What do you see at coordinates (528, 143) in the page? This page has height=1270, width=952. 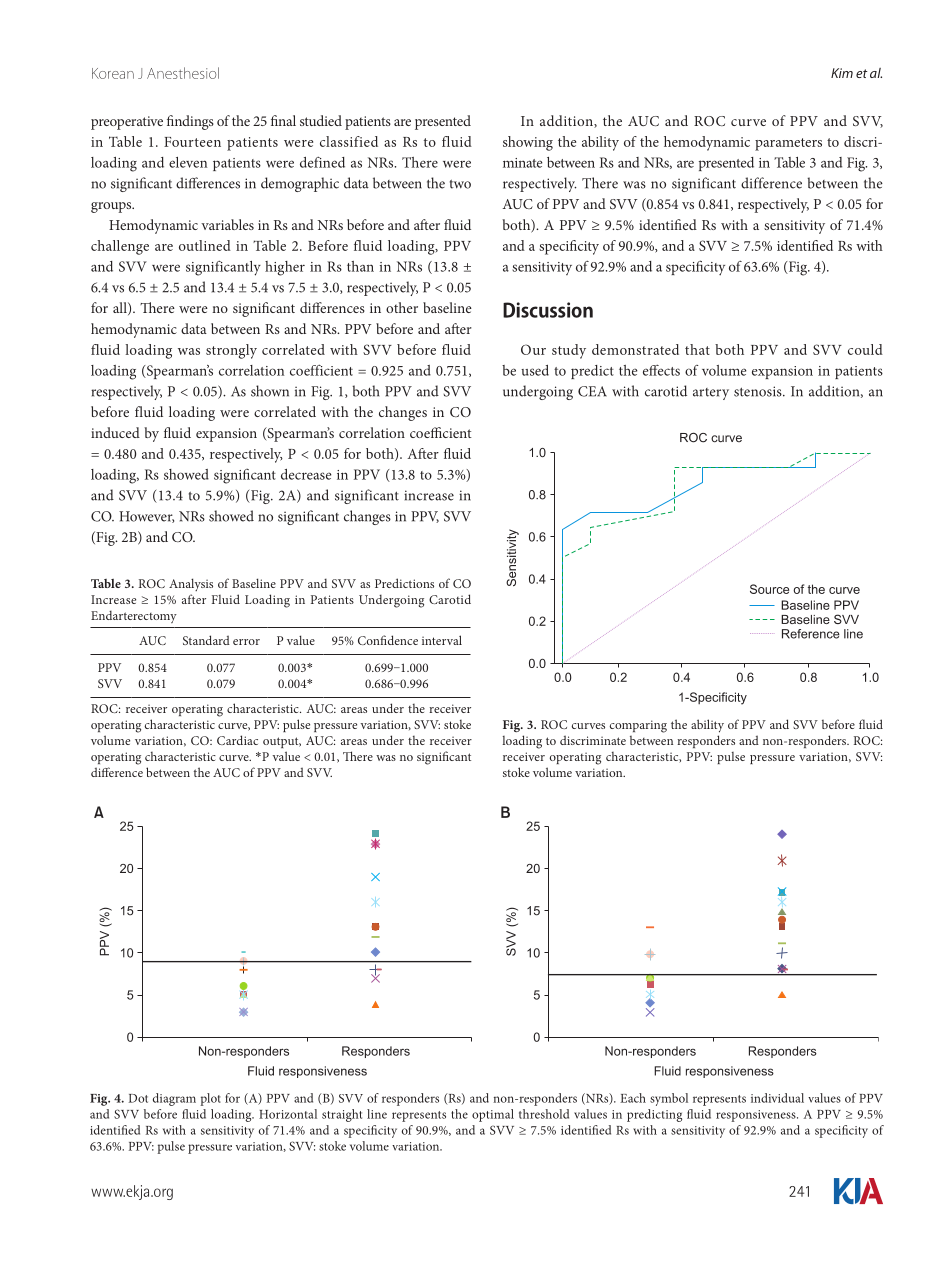 I see `showing` at bounding box center [528, 143].
